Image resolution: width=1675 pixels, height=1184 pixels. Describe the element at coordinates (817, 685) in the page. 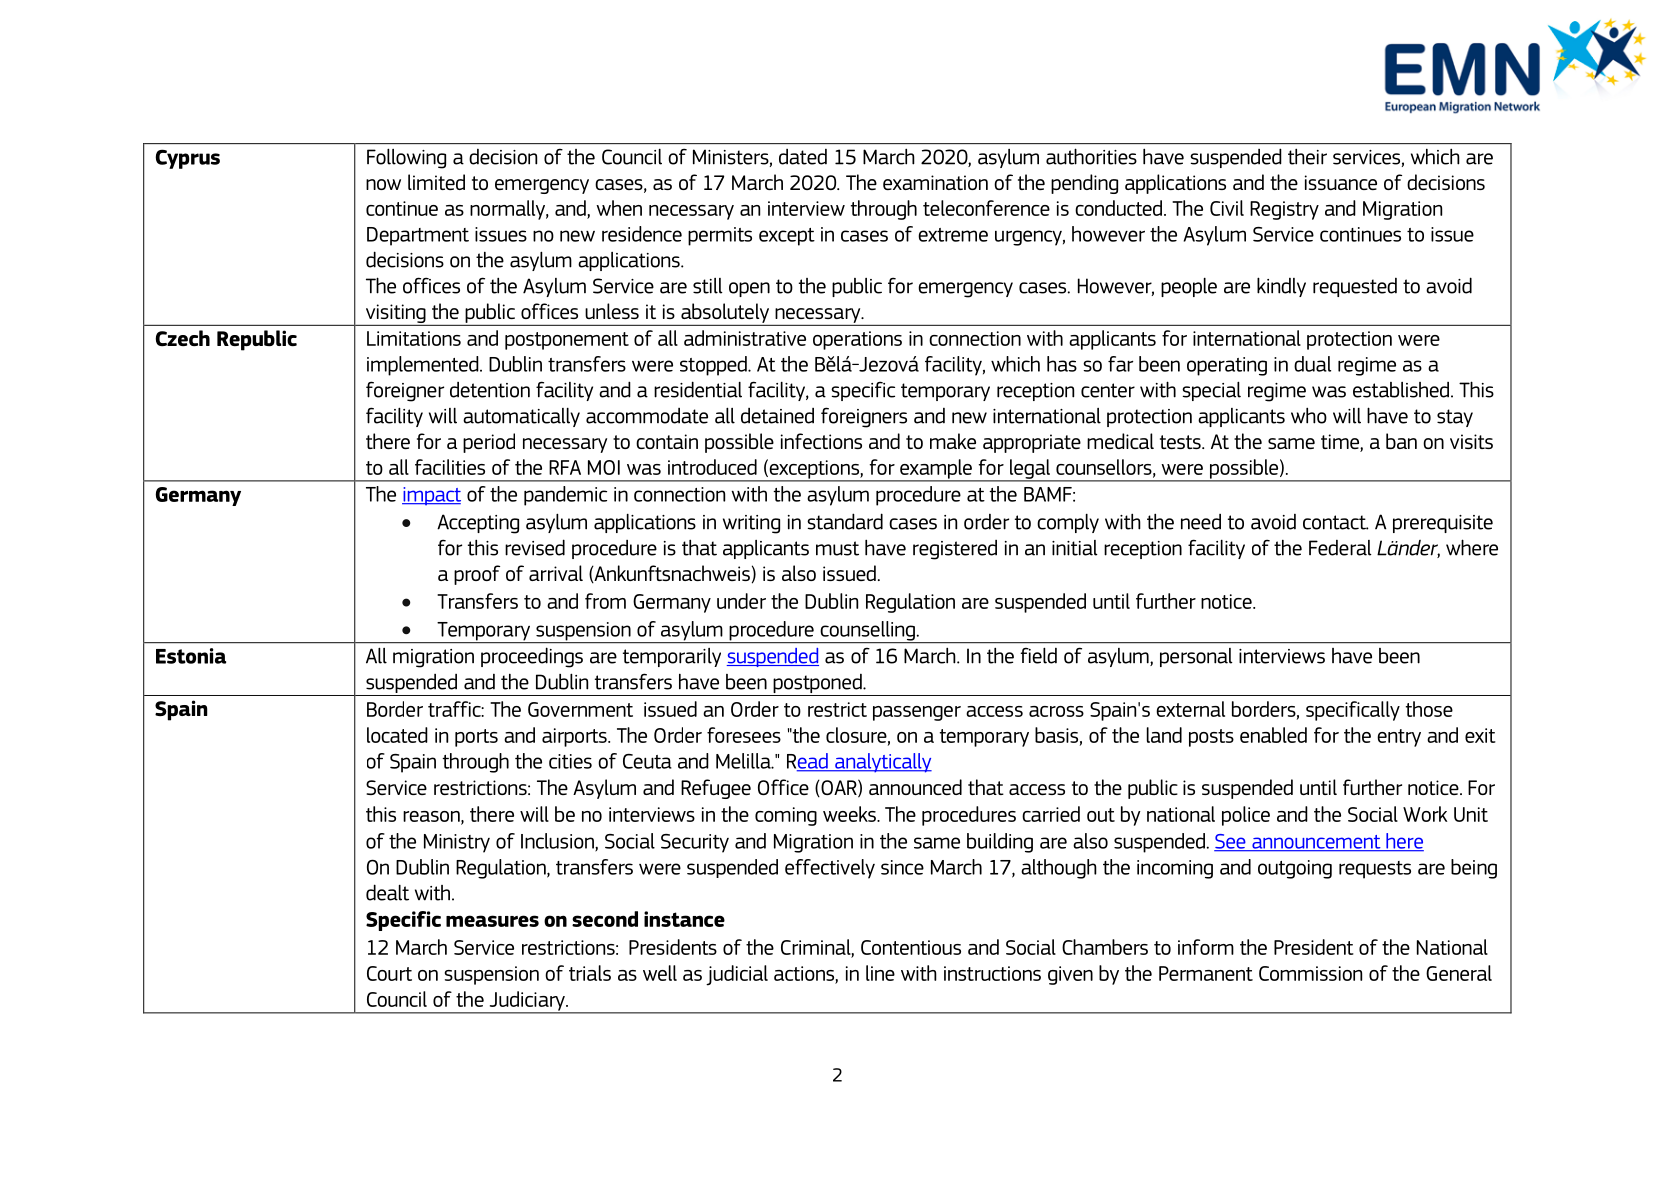

I see `postponed` at that location.
